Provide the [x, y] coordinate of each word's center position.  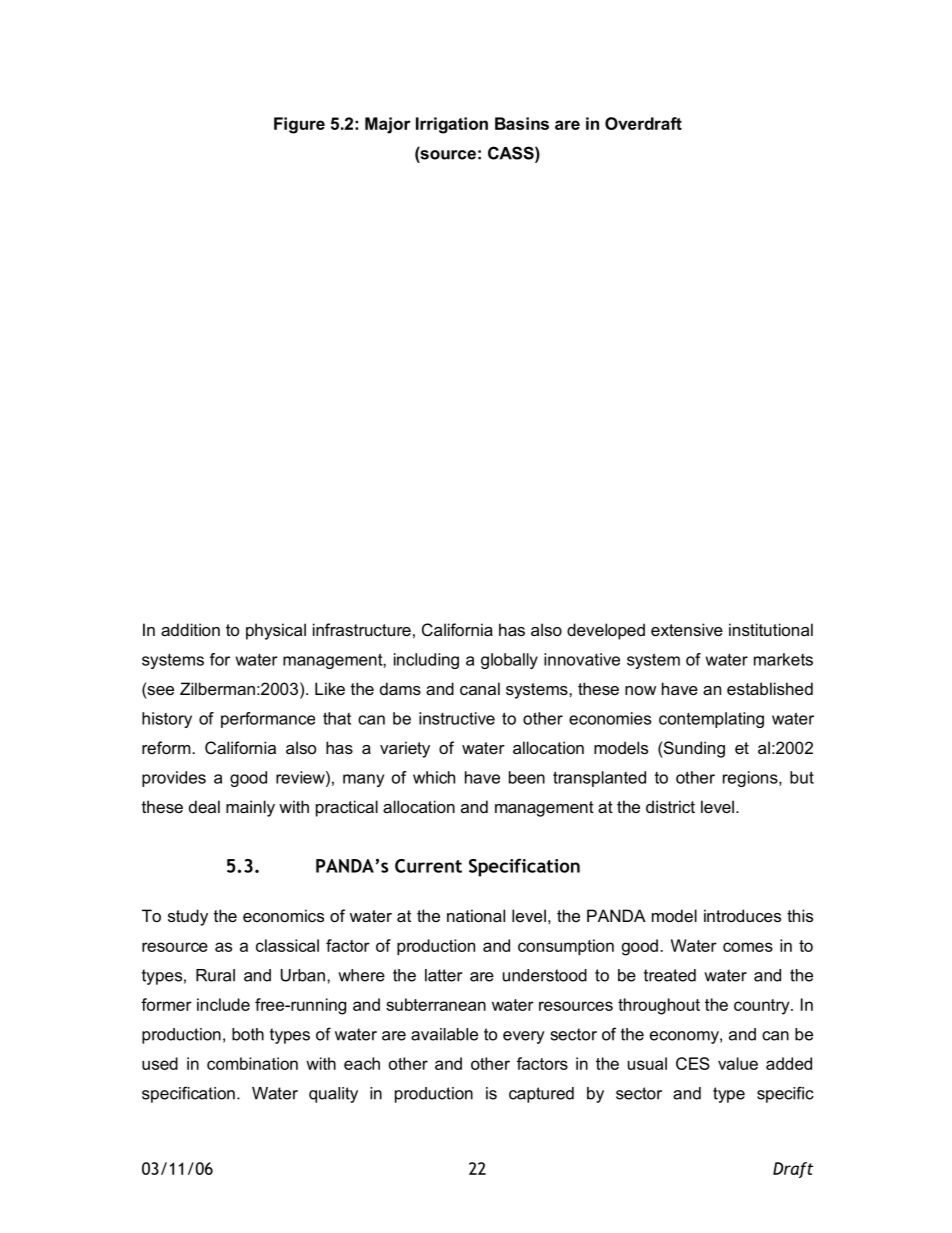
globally [509, 661]
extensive [687, 629]
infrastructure [362, 629]
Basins [522, 123]
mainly [250, 808]
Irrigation [452, 125]
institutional [771, 629]
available [444, 1034]
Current [428, 866]
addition [190, 629]
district [670, 806]
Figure [299, 125]
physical [276, 631]
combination [252, 1063]
